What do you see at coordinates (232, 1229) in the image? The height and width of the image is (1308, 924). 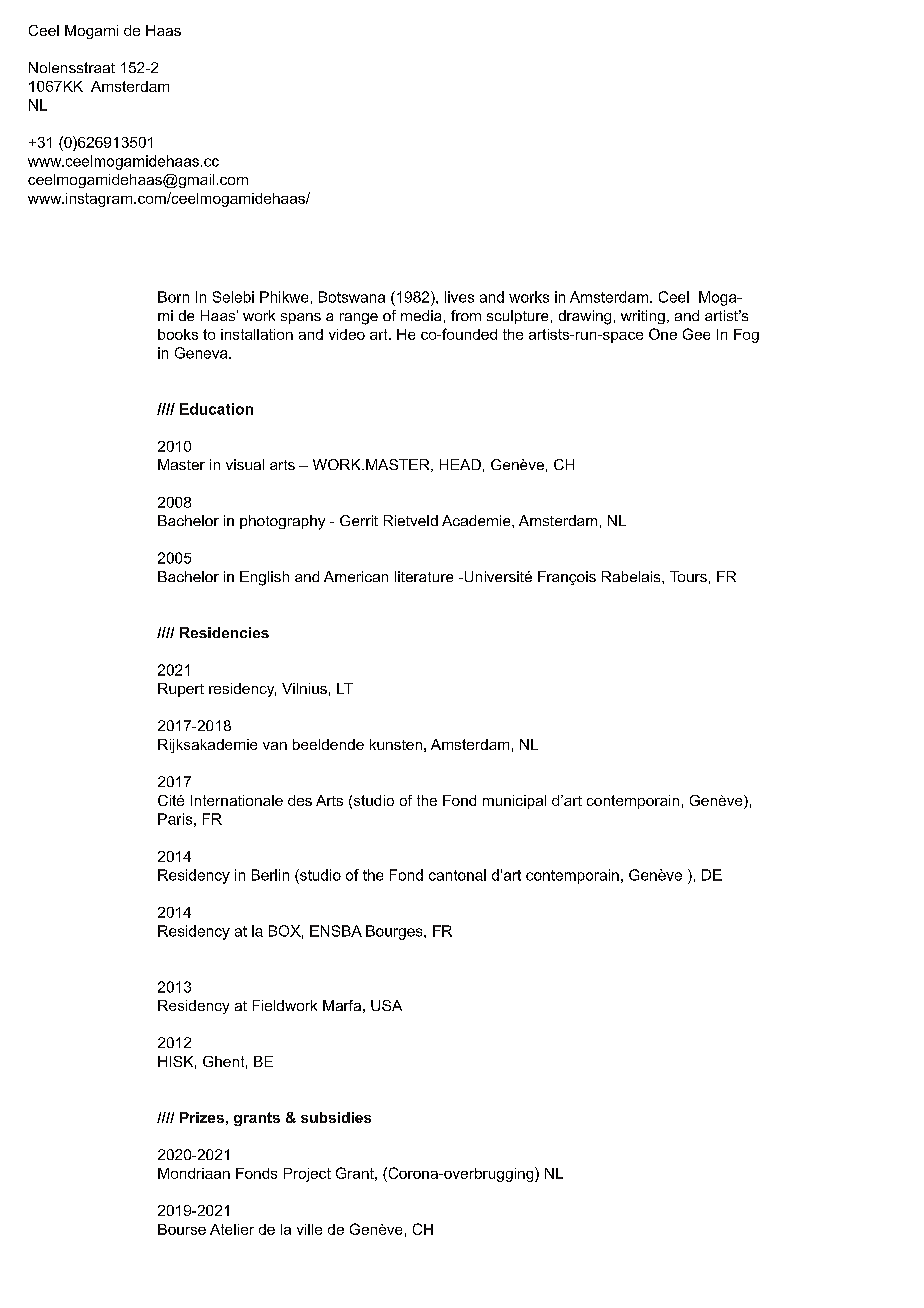 I see `Atelier` at bounding box center [232, 1229].
